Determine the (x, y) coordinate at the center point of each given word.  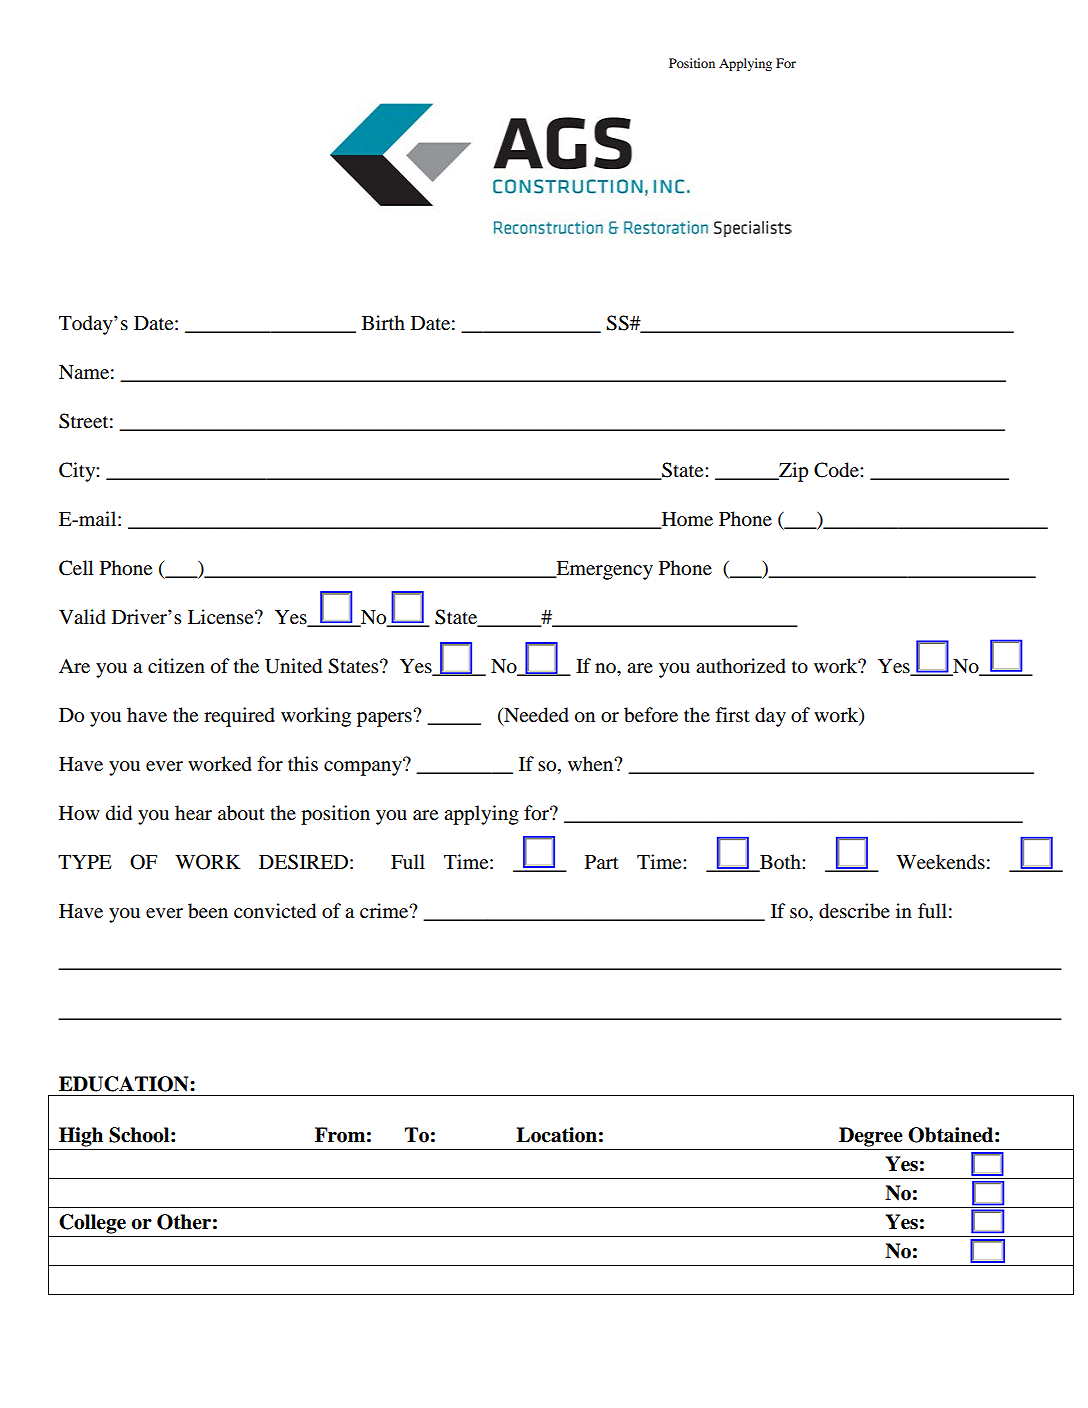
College (92, 1224)
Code (837, 470)
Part (602, 862)
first (732, 715)
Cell (76, 568)
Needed (535, 716)
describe (854, 911)
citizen (176, 665)
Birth (383, 322)
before (651, 715)
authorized (741, 666)
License (222, 616)
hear (193, 812)
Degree (871, 1137)
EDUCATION (125, 1084)
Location (556, 1135)
